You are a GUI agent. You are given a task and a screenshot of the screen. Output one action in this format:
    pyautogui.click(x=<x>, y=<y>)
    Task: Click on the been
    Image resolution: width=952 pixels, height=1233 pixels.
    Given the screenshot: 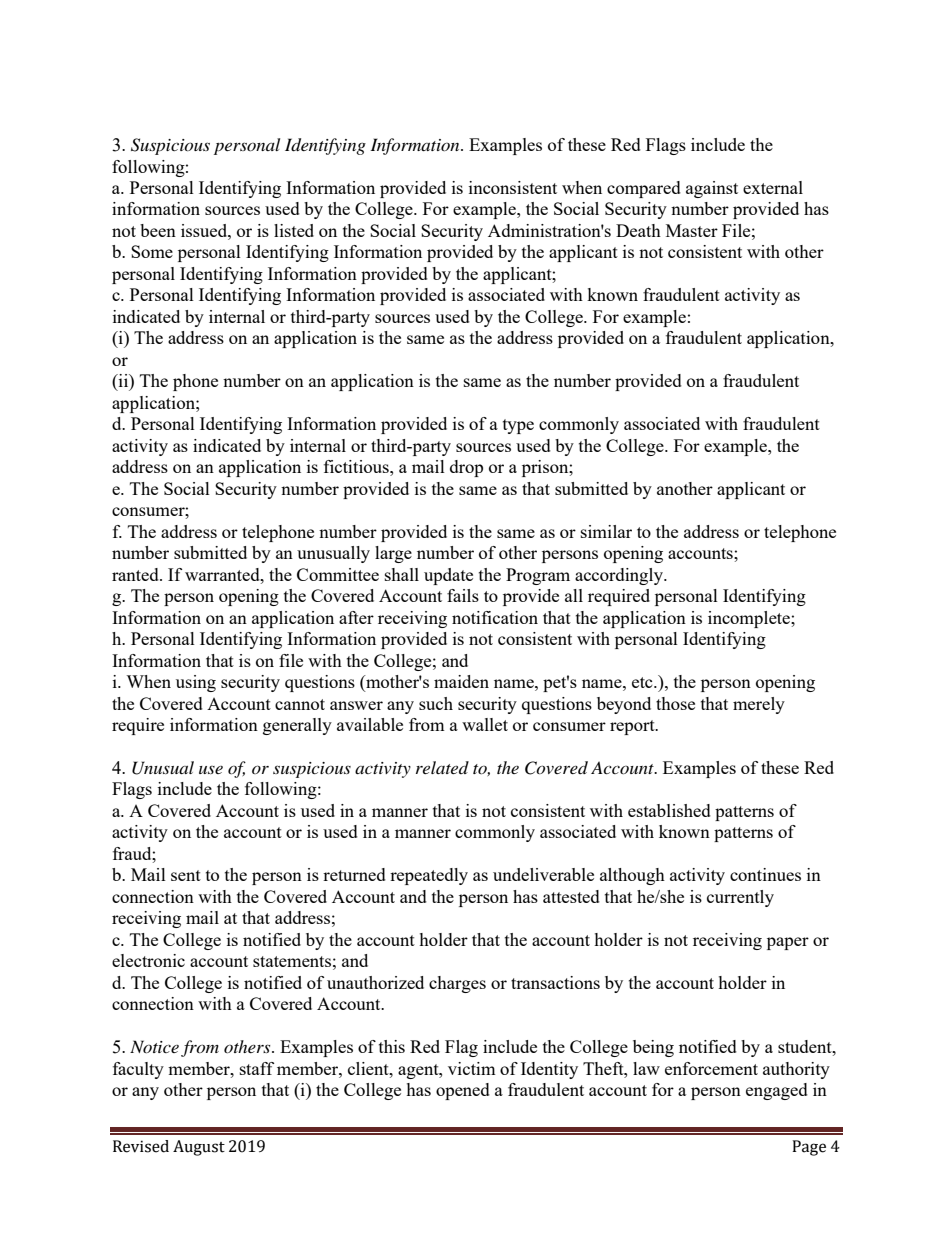 What is the action you would take?
    pyautogui.click(x=158, y=230)
